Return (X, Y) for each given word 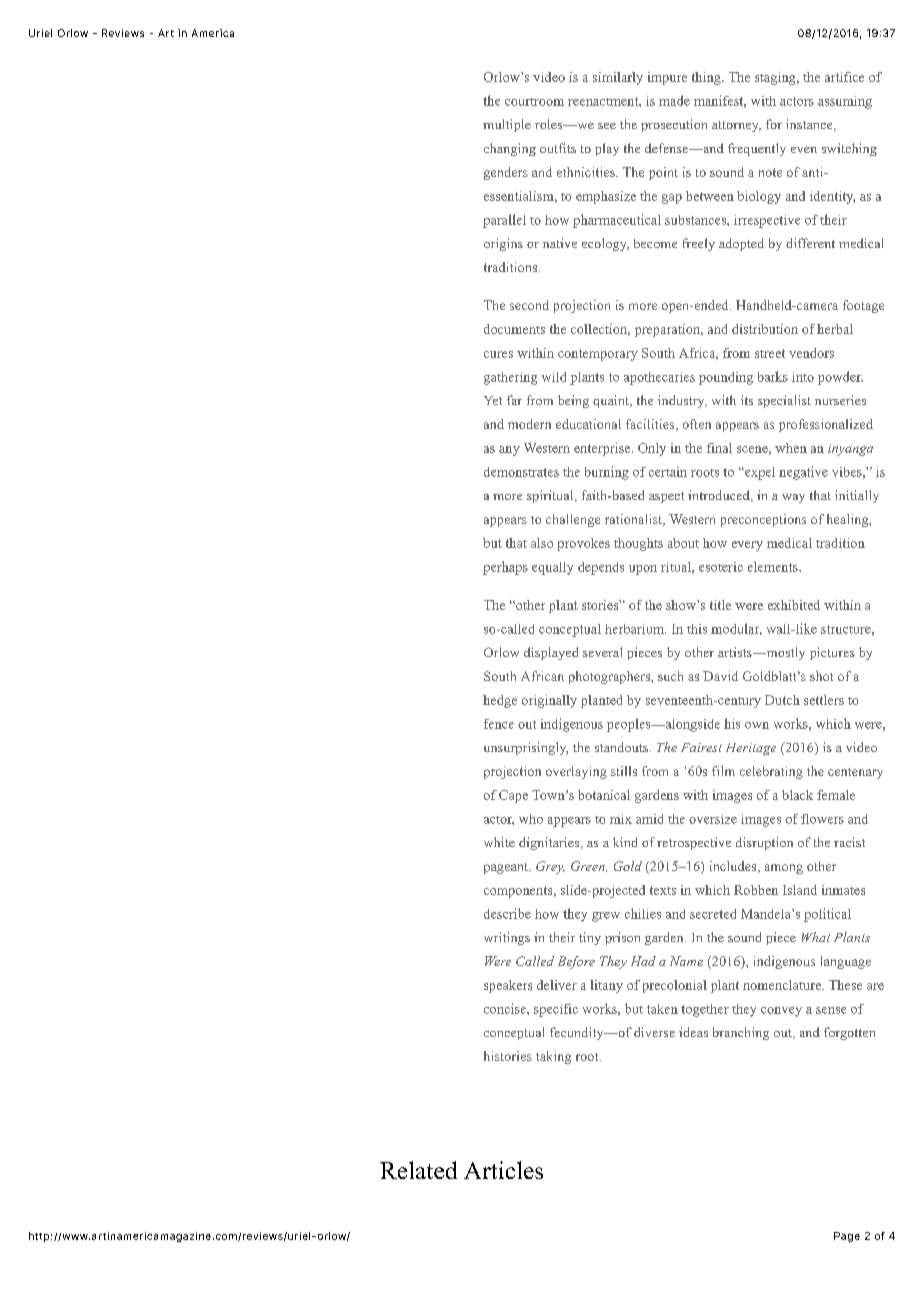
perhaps (505, 568)
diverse (654, 1032)
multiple (507, 125)
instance (810, 125)
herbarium (635, 629)
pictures (832, 653)
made (674, 100)
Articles (503, 1170)
